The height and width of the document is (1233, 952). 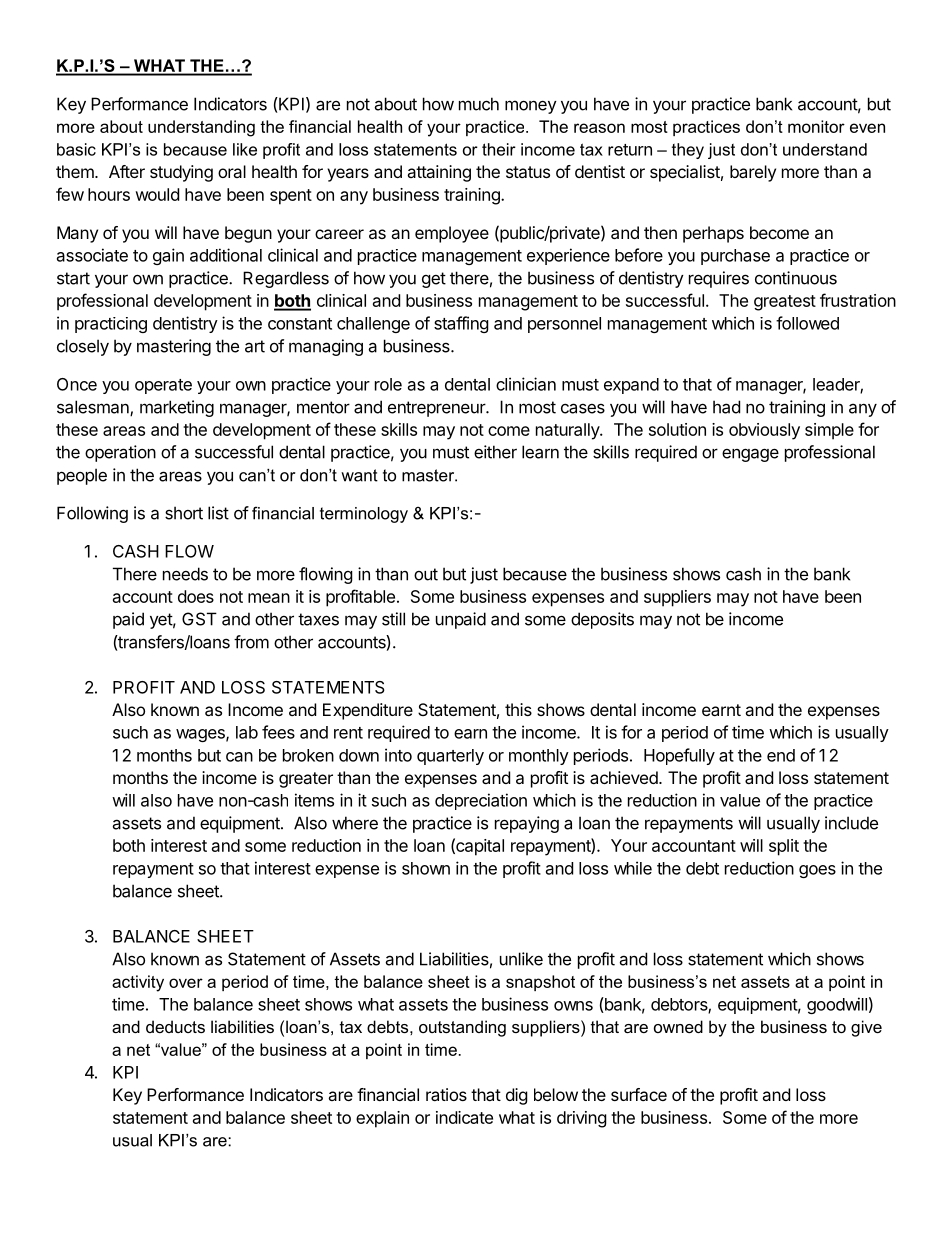 I want to click on deducts, so click(x=175, y=1026).
